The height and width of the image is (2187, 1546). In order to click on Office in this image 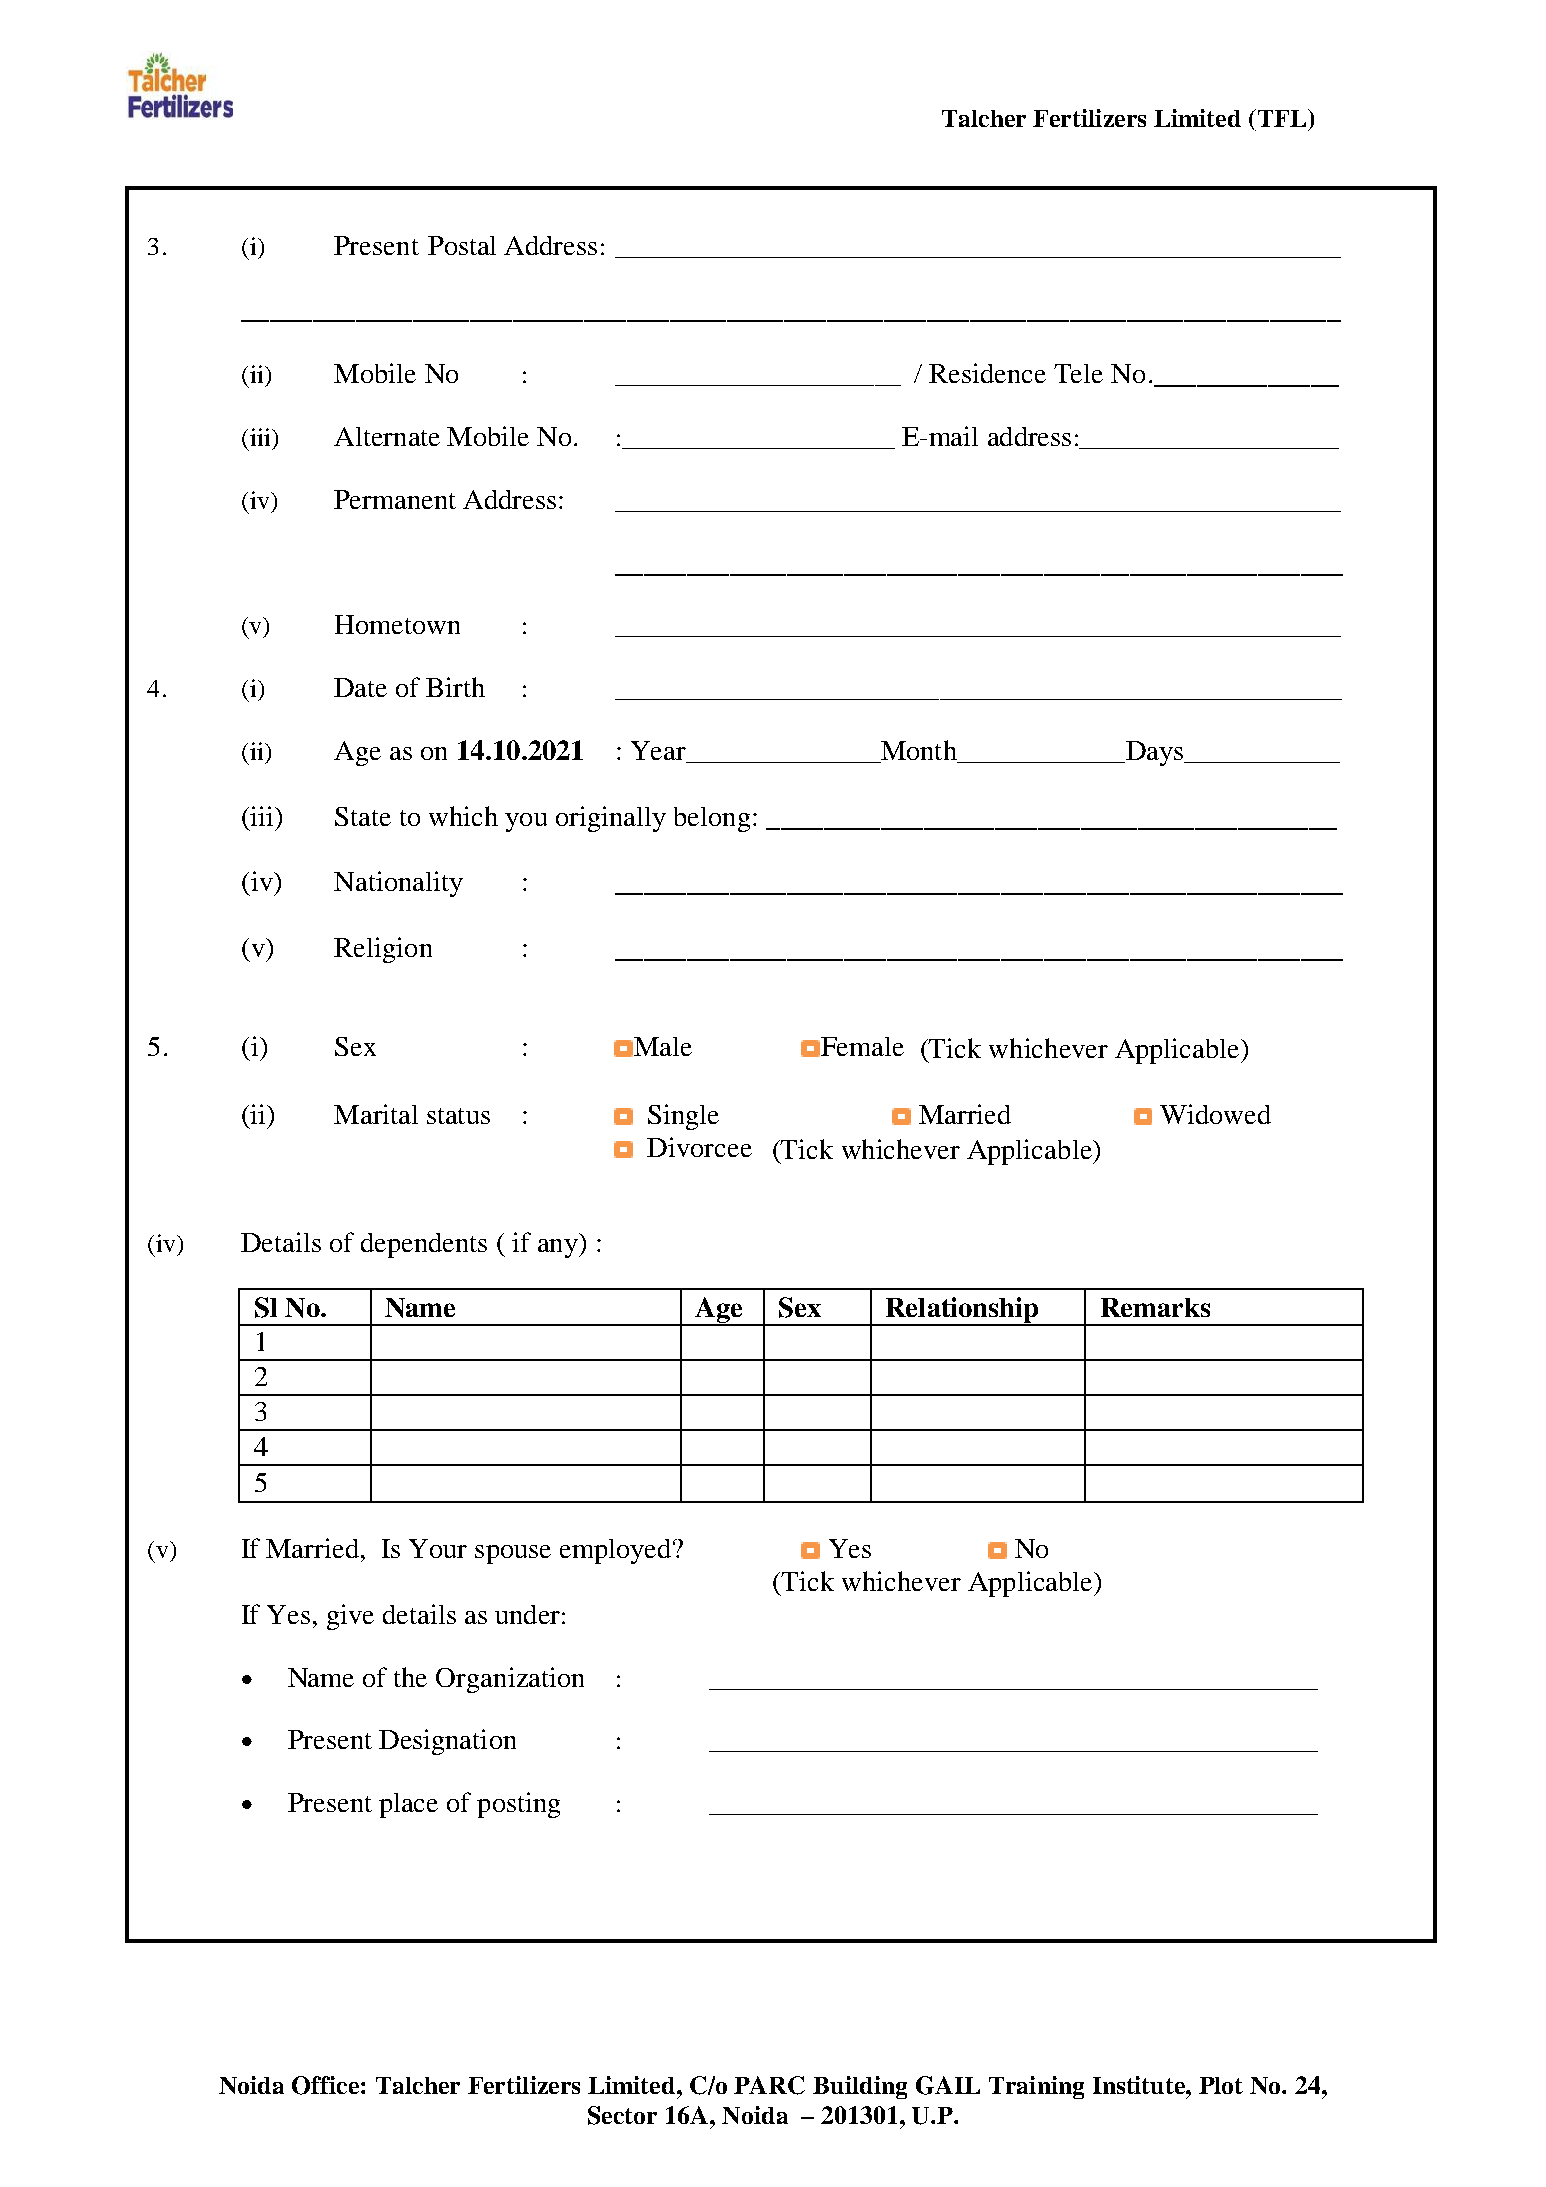, I will do `click(325, 2085)`.
